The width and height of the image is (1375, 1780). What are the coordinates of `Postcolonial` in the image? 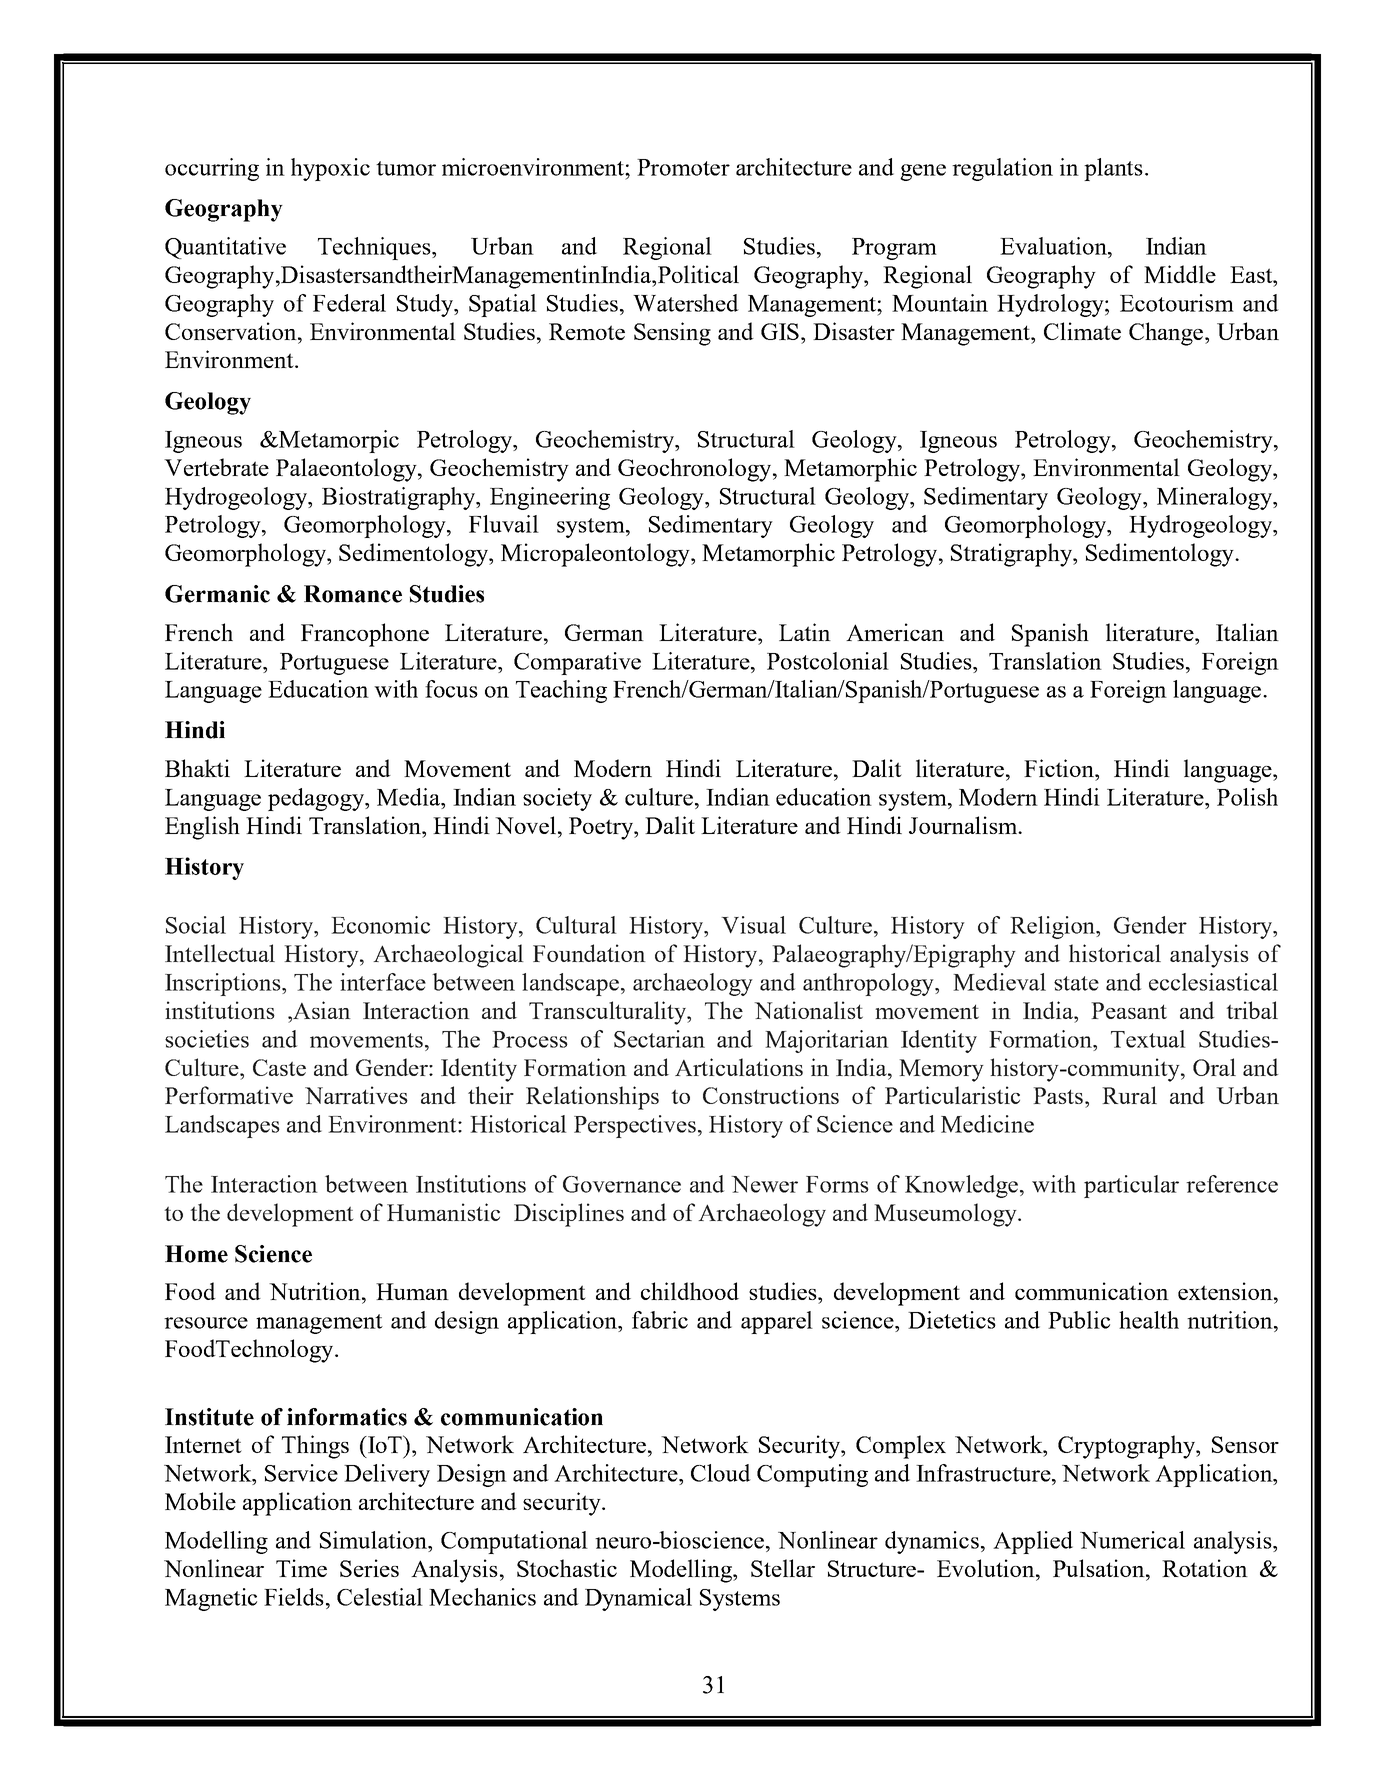 It's located at (828, 661).
